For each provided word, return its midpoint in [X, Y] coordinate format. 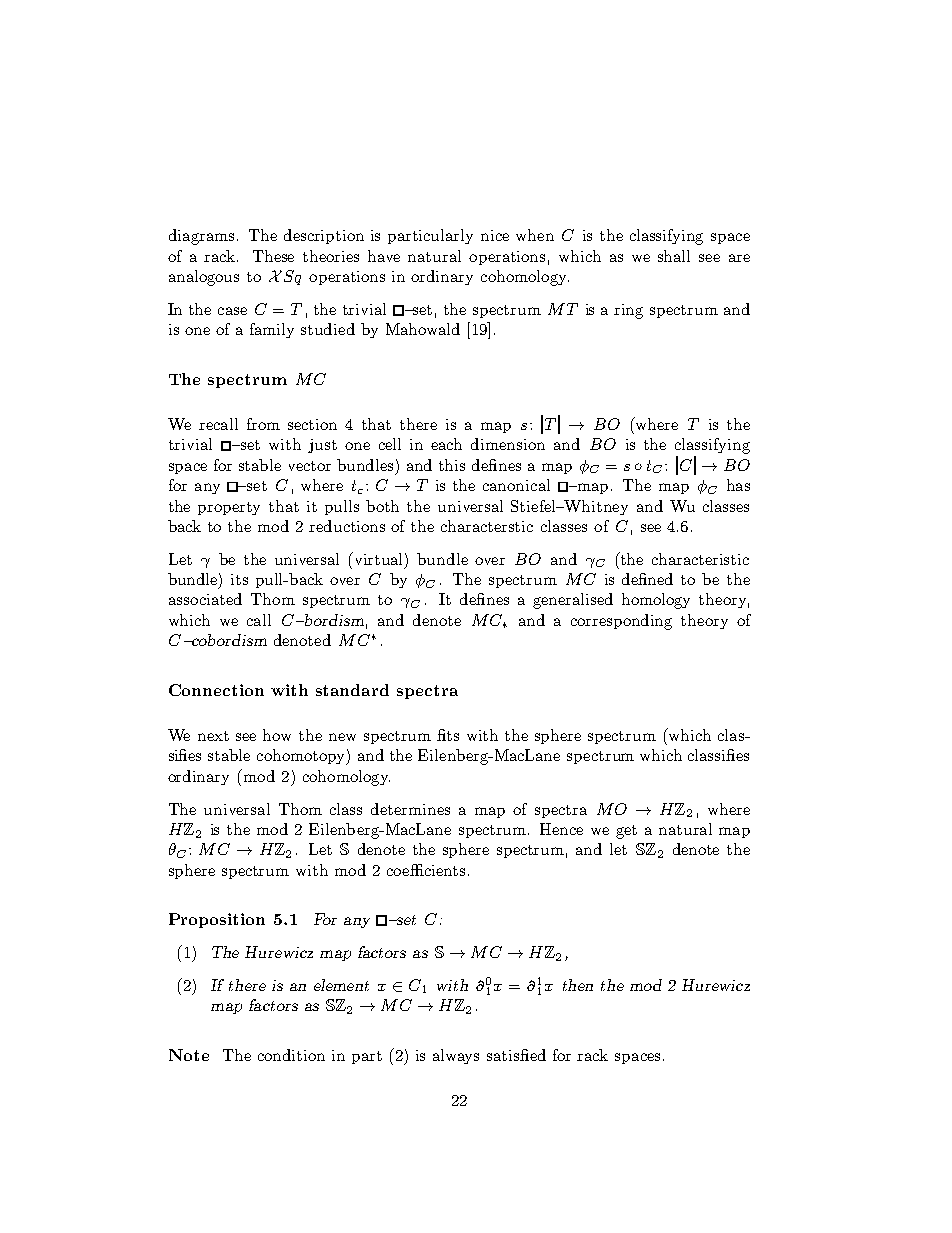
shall [674, 256]
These [273, 256]
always [456, 1056]
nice [495, 235]
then [578, 985]
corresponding [621, 622]
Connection [216, 690]
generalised [573, 601]
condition [291, 1055]
